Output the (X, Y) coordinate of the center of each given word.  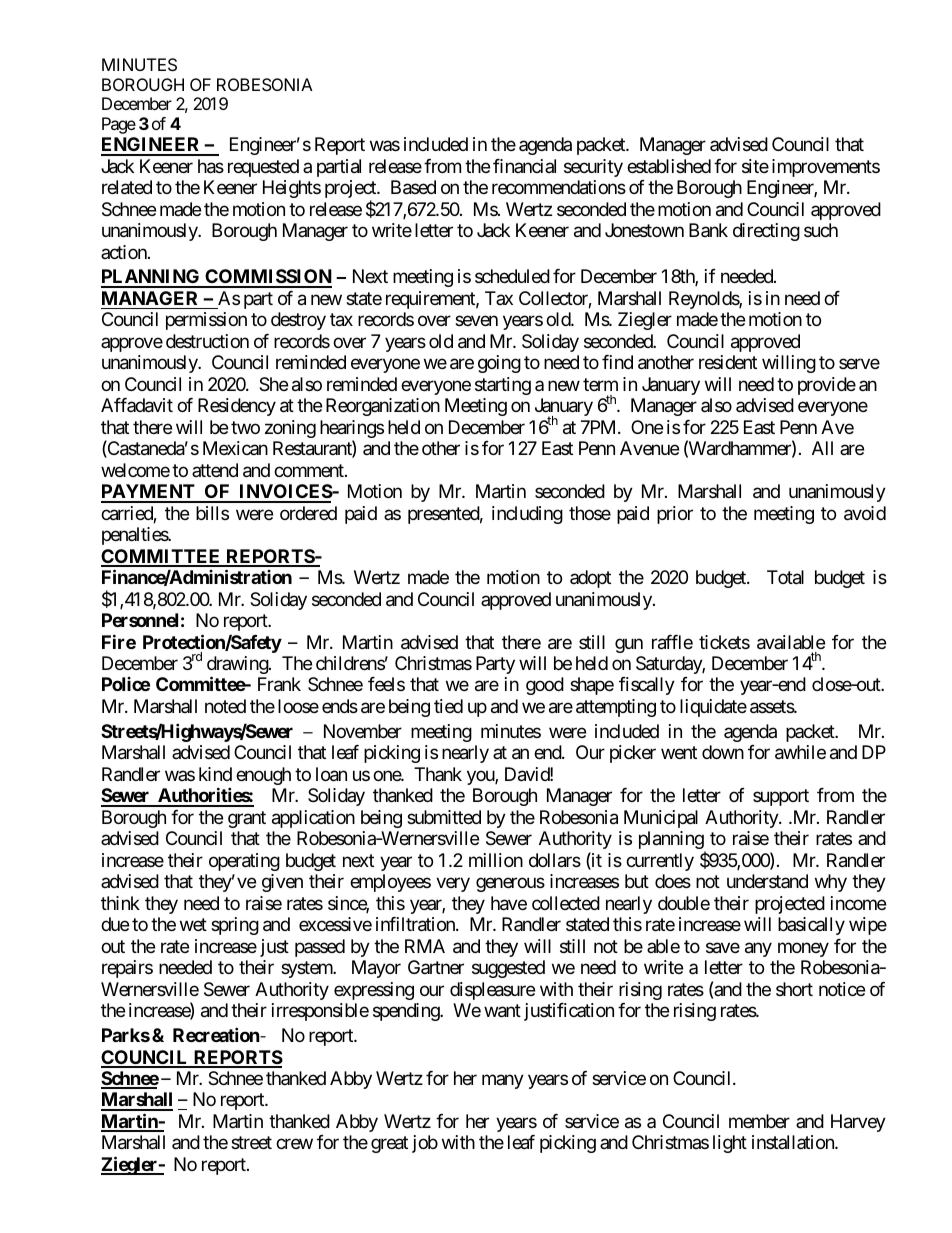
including (527, 515)
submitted (444, 817)
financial (524, 166)
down (723, 752)
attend (215, 470)
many (503, 1081)
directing (766, 232)
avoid (865, 513)
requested (263, 168)
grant (247, 819)
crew (294, 1144)
